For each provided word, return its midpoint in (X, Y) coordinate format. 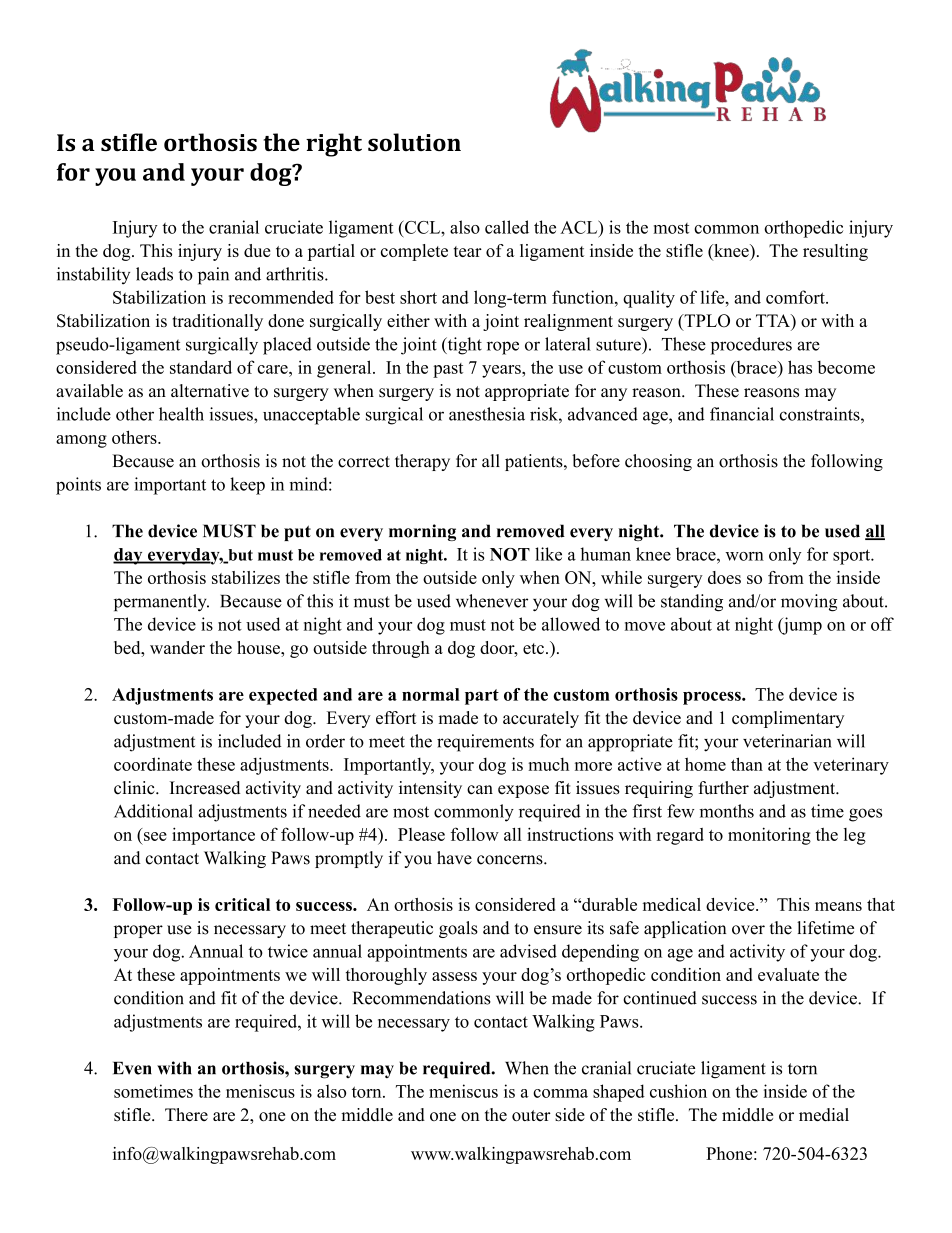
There (186, 1114)
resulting (835, 252)
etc (533, 648)
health (181, 414)
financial (742, 414)
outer (531, 1115)
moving (809, 603)
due (257, 250)
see (155, 836)
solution (414, 142)
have (454, 858)
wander (177, 647)
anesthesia (487, 414)
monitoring (769, 836)
